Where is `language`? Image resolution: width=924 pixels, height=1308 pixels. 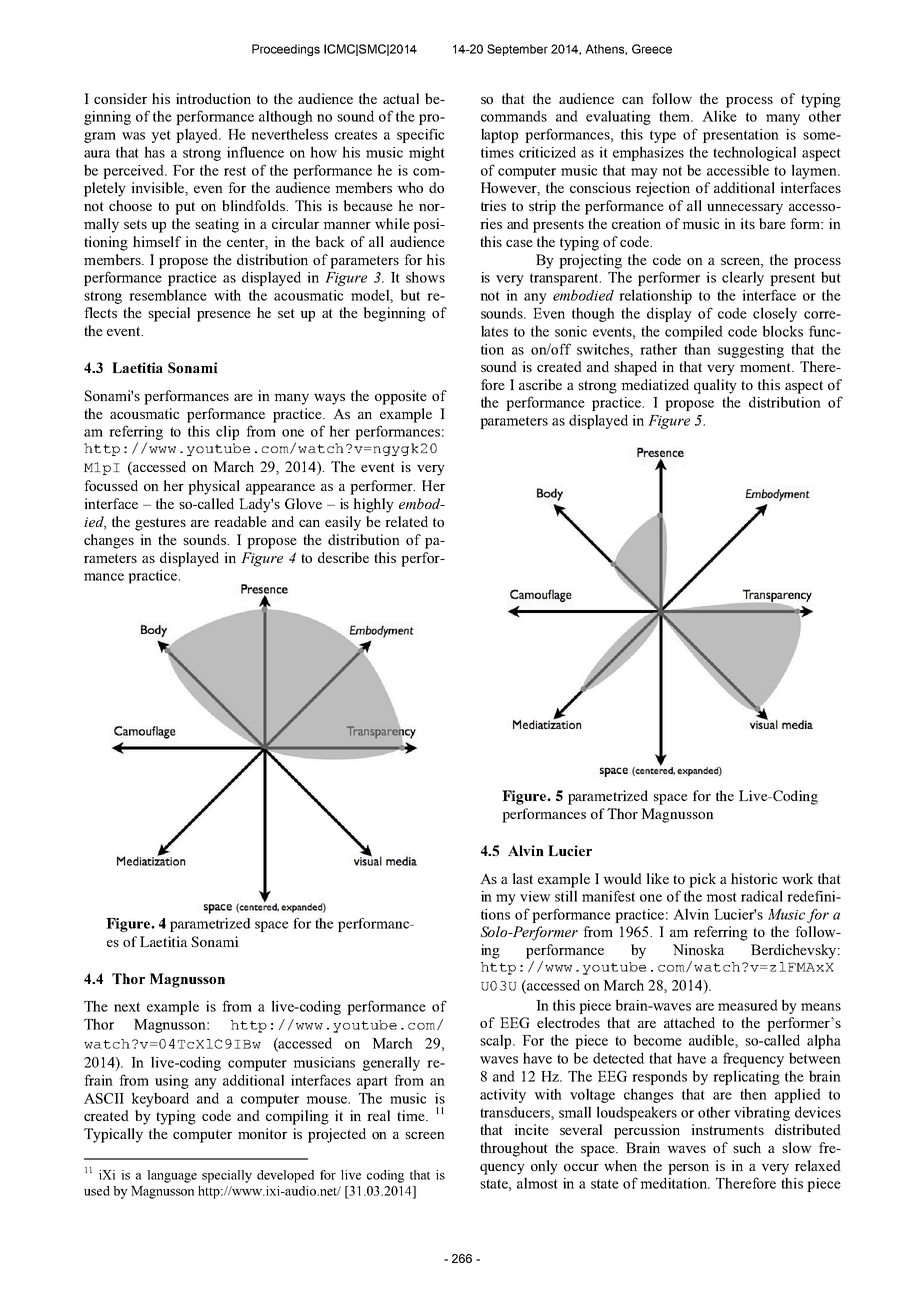 language is located at coordinates (172, 1176).
